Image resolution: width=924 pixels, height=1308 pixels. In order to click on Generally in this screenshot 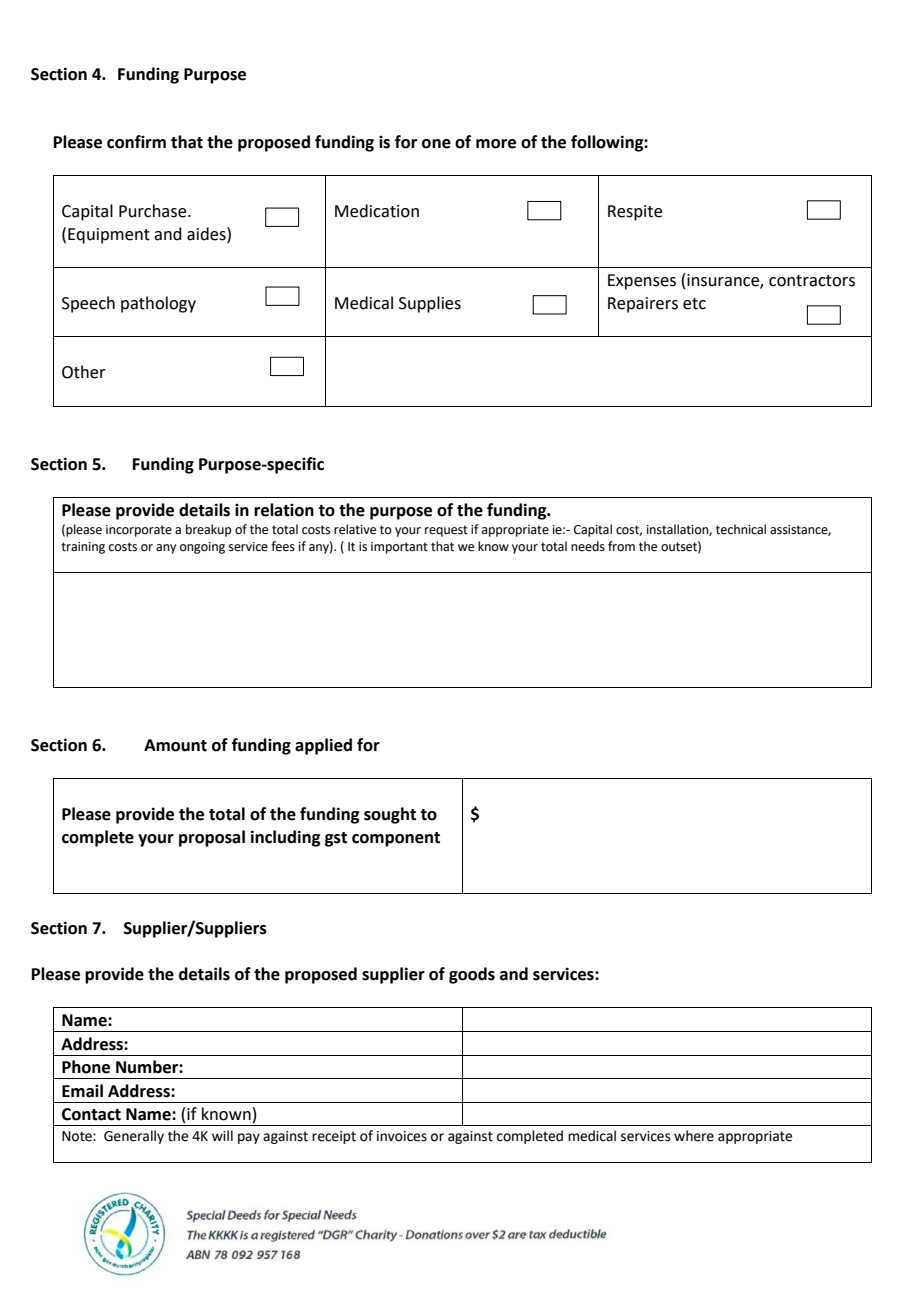, I will do `click(134, 1137)`.
